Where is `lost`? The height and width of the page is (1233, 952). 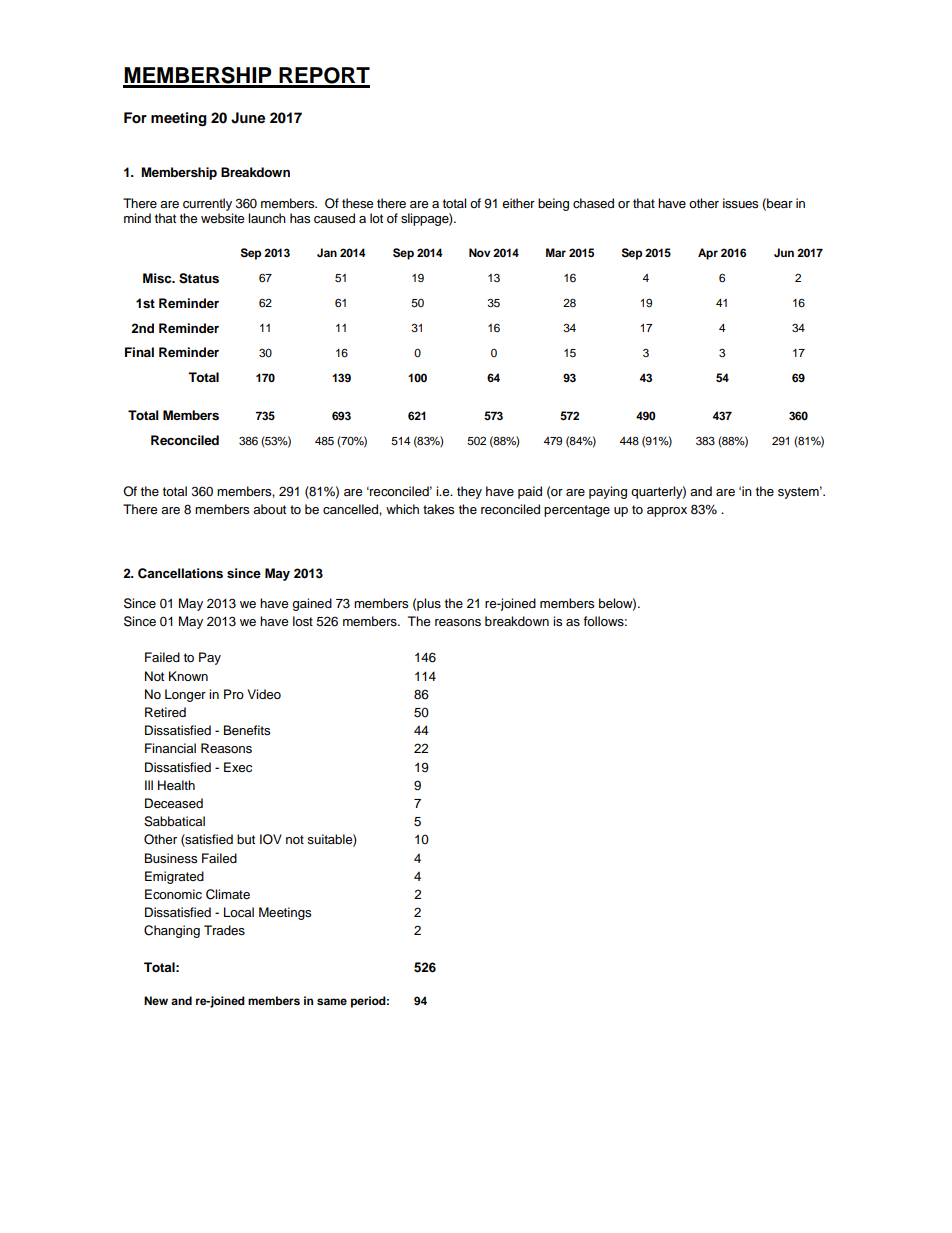 lost is located at coordinates (303, 621).
